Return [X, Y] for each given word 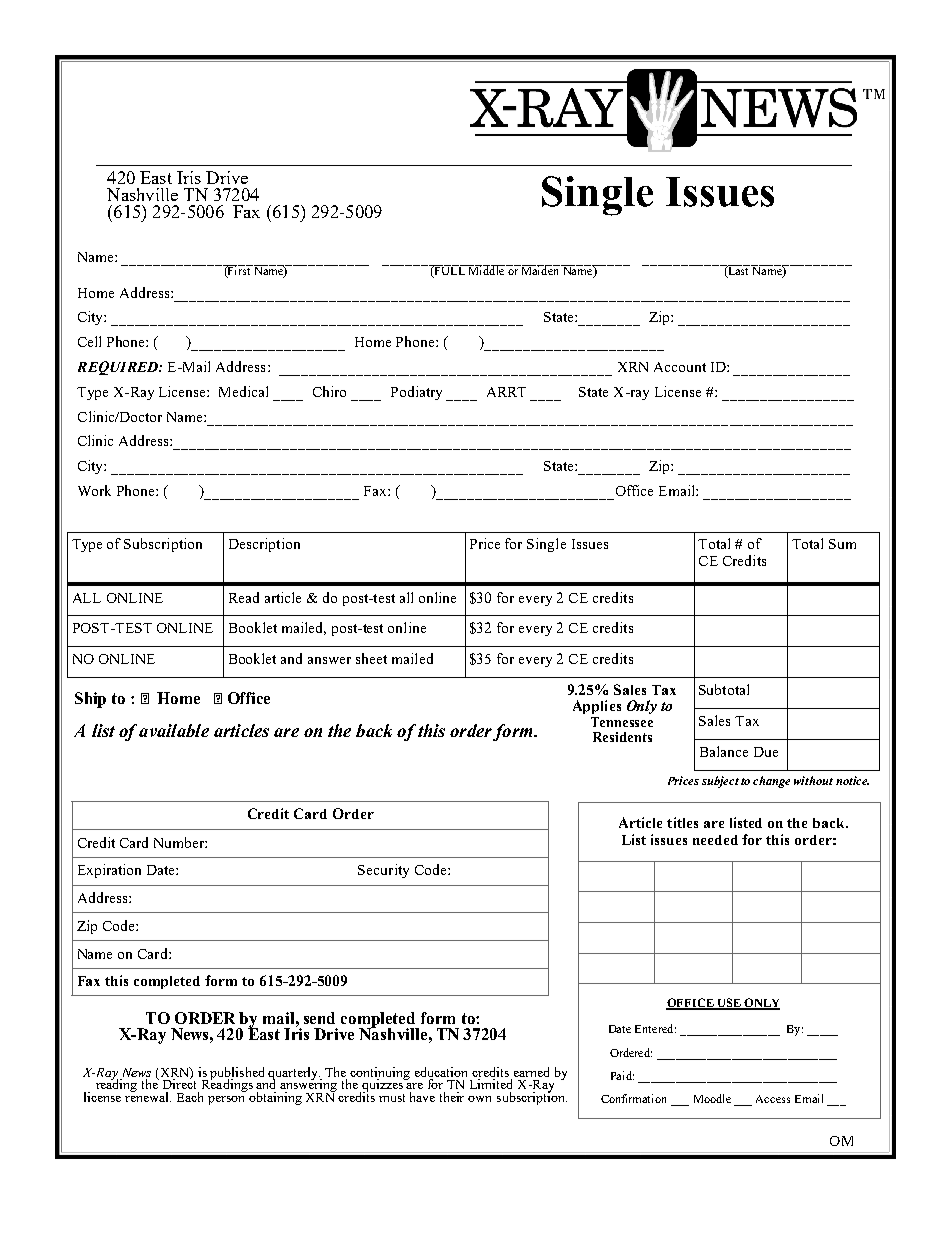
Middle [486, 270]
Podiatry [416, 393]
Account [680, 367]
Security [383, 871]
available [174, 730]
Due [766, 752]
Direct [179, 1083]
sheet [371, 658]
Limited [491, 1084]
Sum [842, 544]
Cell [89, 341]
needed [715, 840]
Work [94, 490]
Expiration [109, 871]
